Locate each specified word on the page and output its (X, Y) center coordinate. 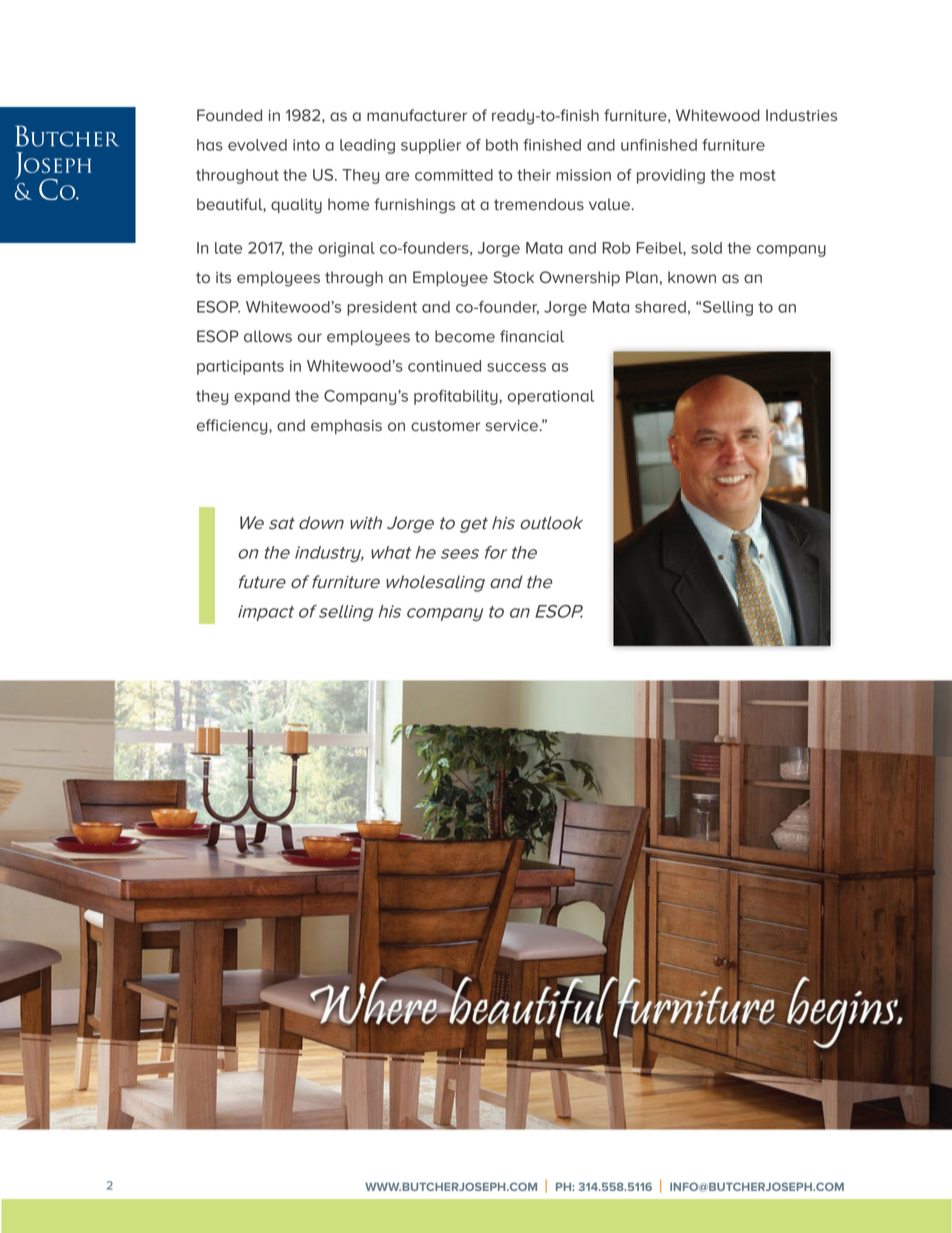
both (502, 145)
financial (532, 336)
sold (706, 248)
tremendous (539, 204)
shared (660, 307)
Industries (801, 115)
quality (296, 206)
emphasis (346, 426)
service (512, 426)
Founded (229, 115)
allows (268, 336)
